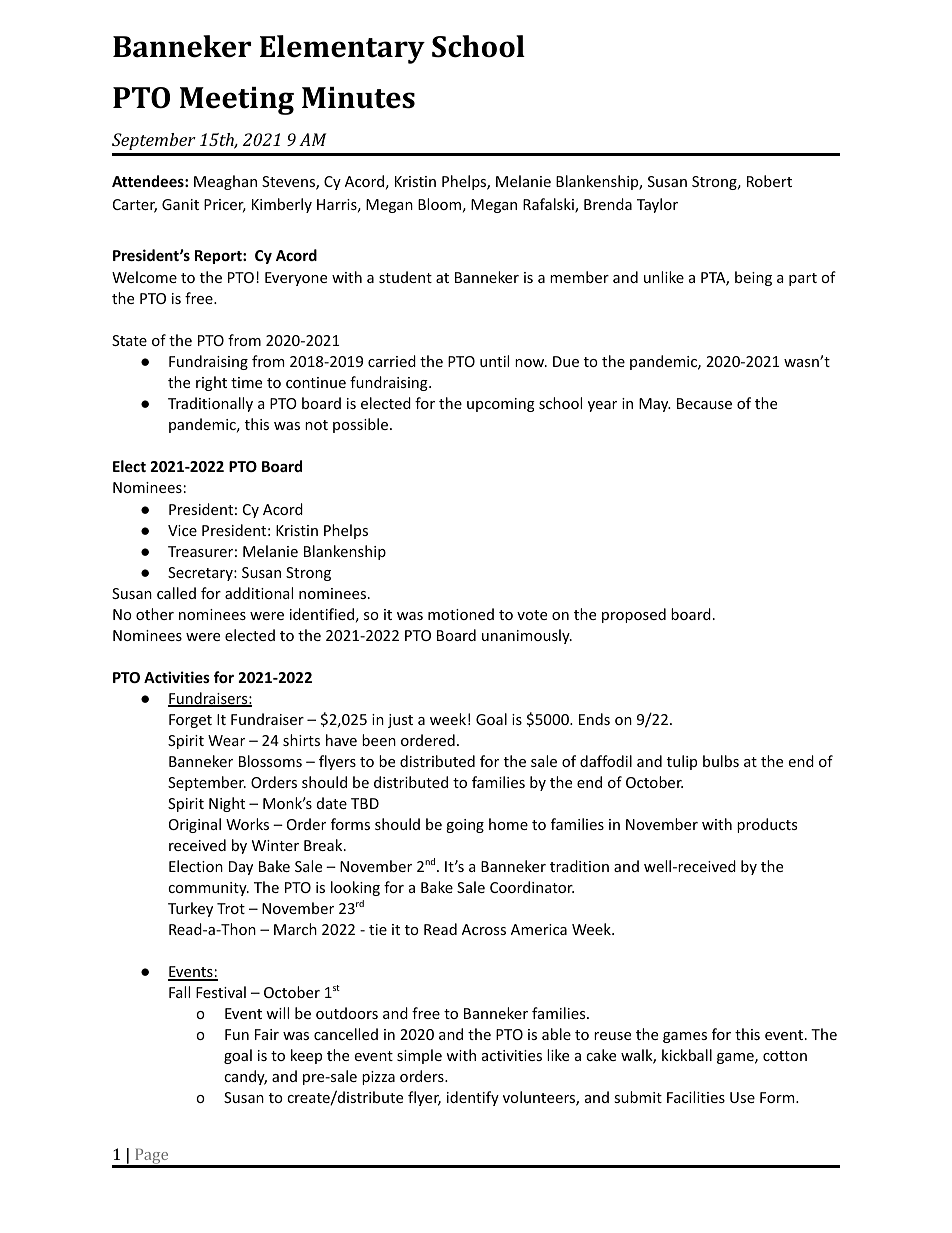 The width and height of the page is (952, 1233). Describe the element at coordinates (767, 825) in the page. I see `products` at that location.
